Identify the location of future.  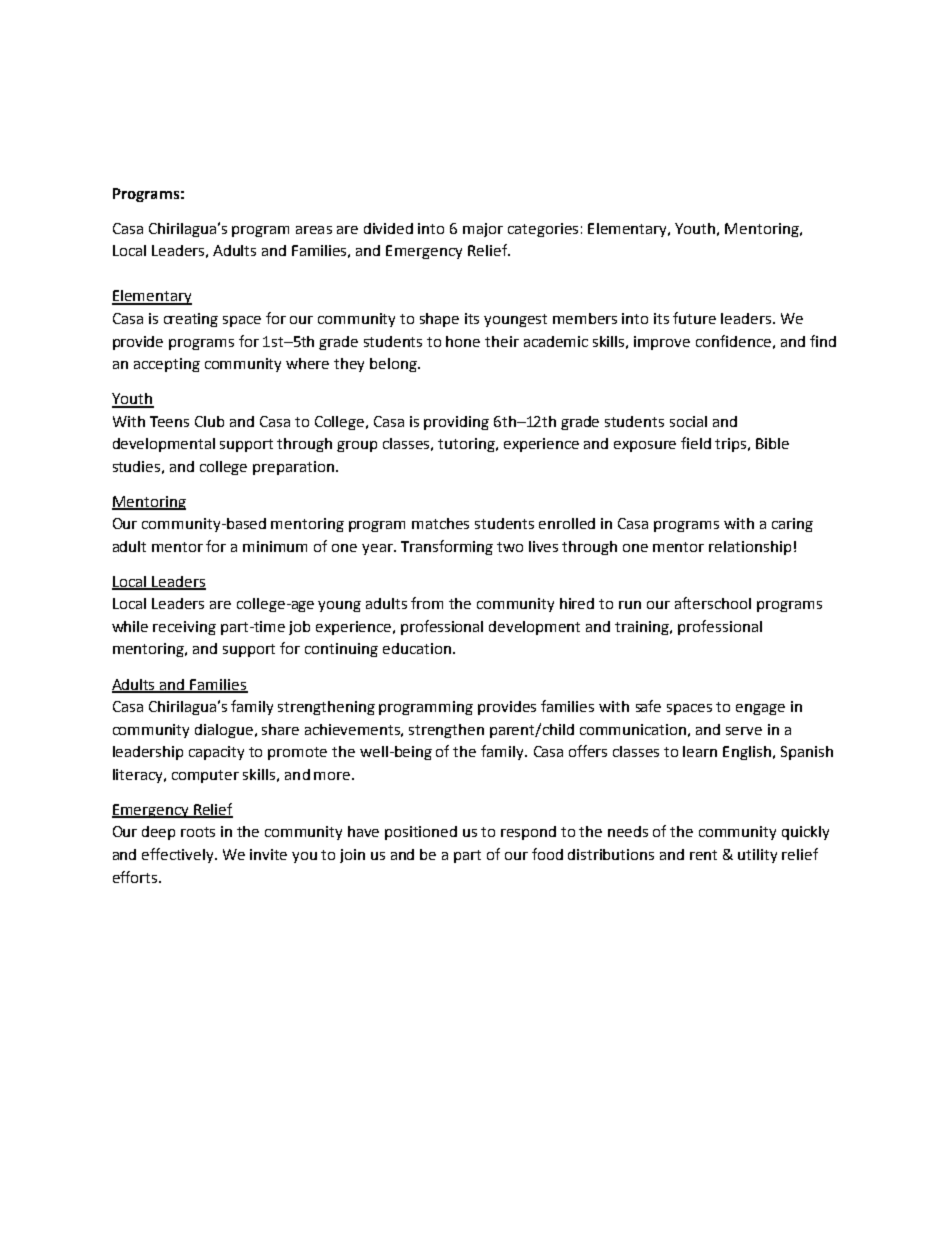
(694, 318).
